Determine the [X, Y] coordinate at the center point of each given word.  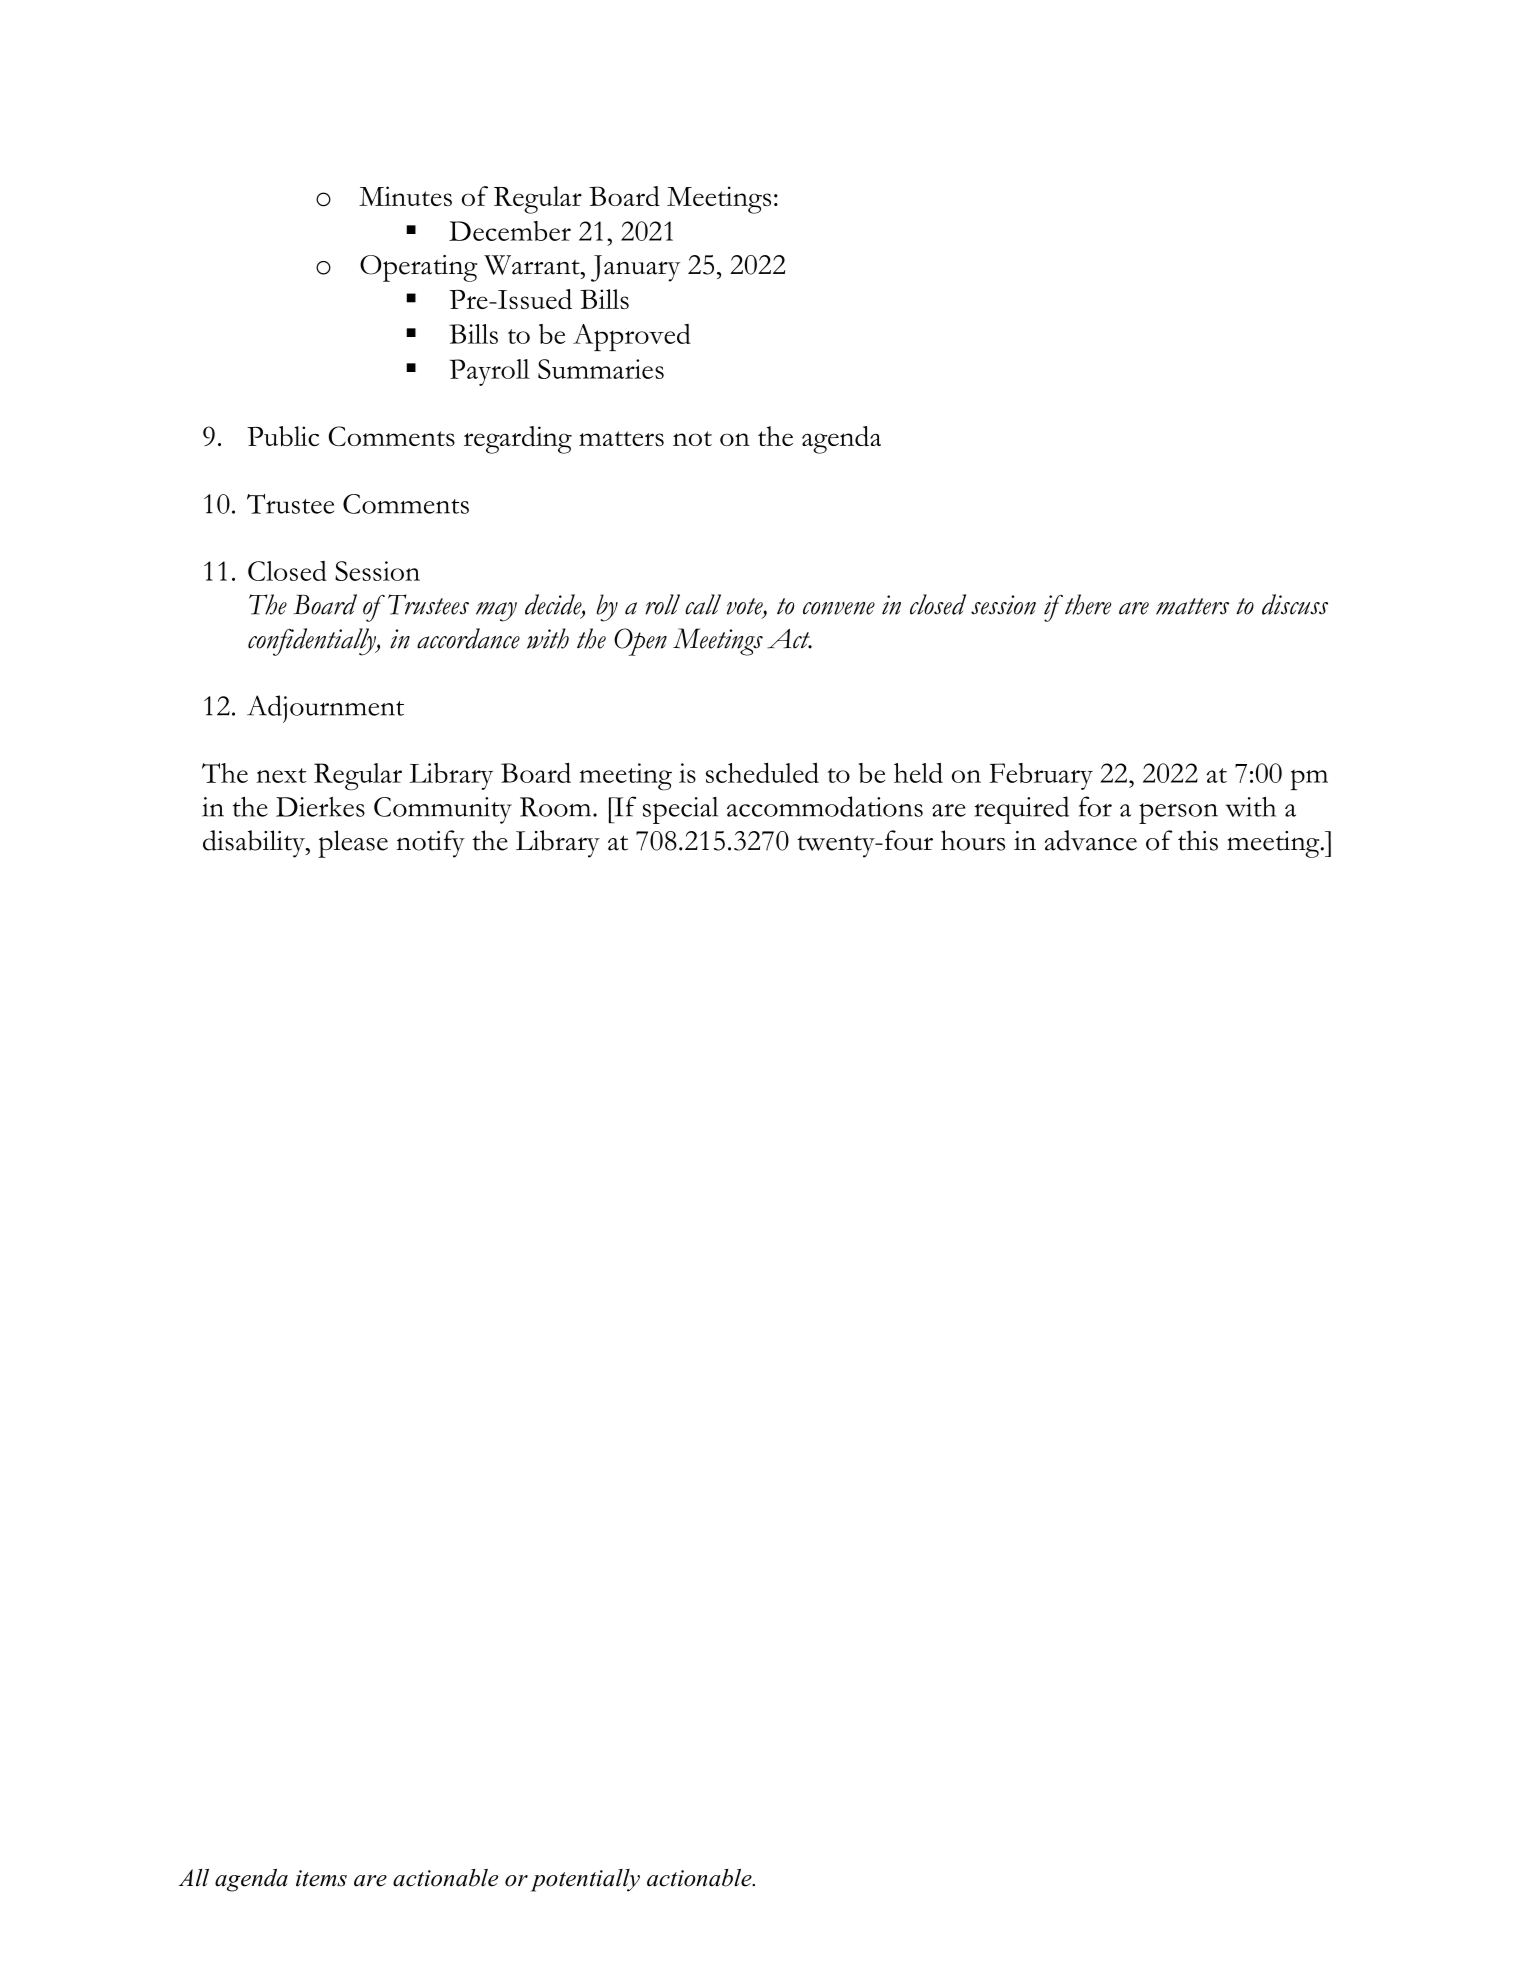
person [1178, 813]
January [635, 268]
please [353, 844]
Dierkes [320, 806]
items [321, 1878]
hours [973, 840]
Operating [418, 268]
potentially [585, 1880]
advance [1091, 840]
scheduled [762, 773]
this [1198, 840]
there [1088, 604]
